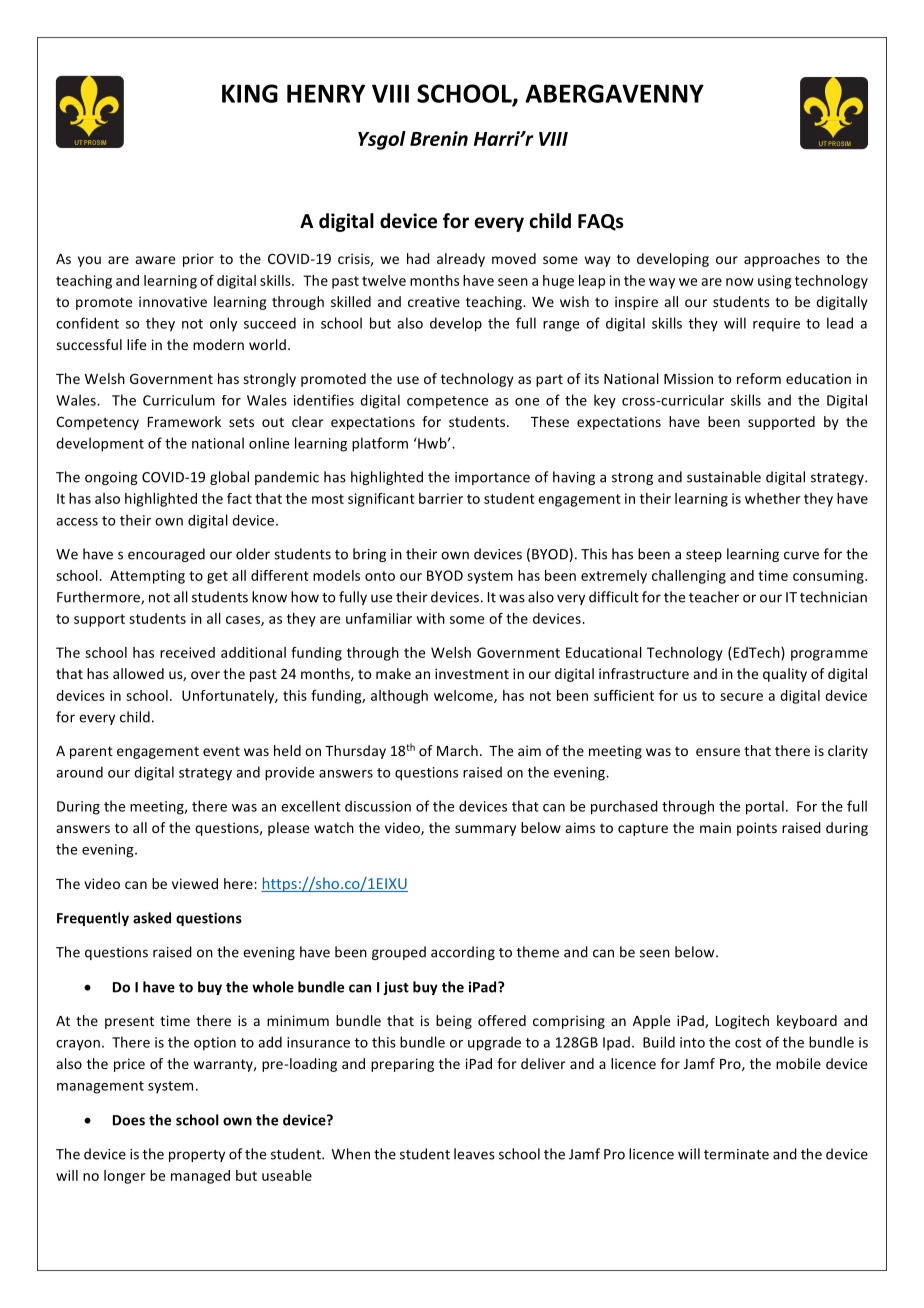 The width and height of the screenshot is (924, 1308). I want to click on HENRY, so click(326, 93).
